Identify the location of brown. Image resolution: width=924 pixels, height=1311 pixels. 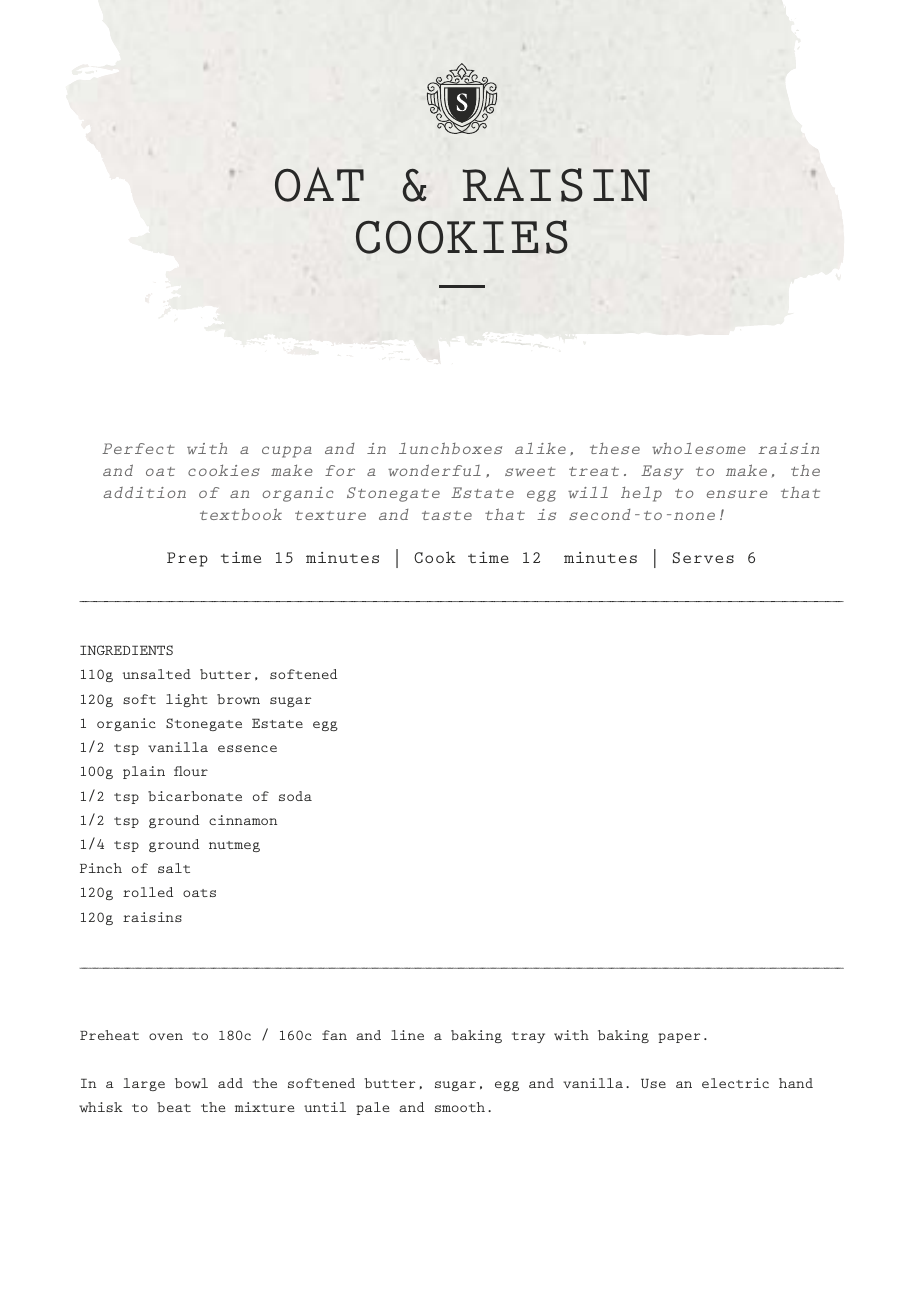
(238, 699).
